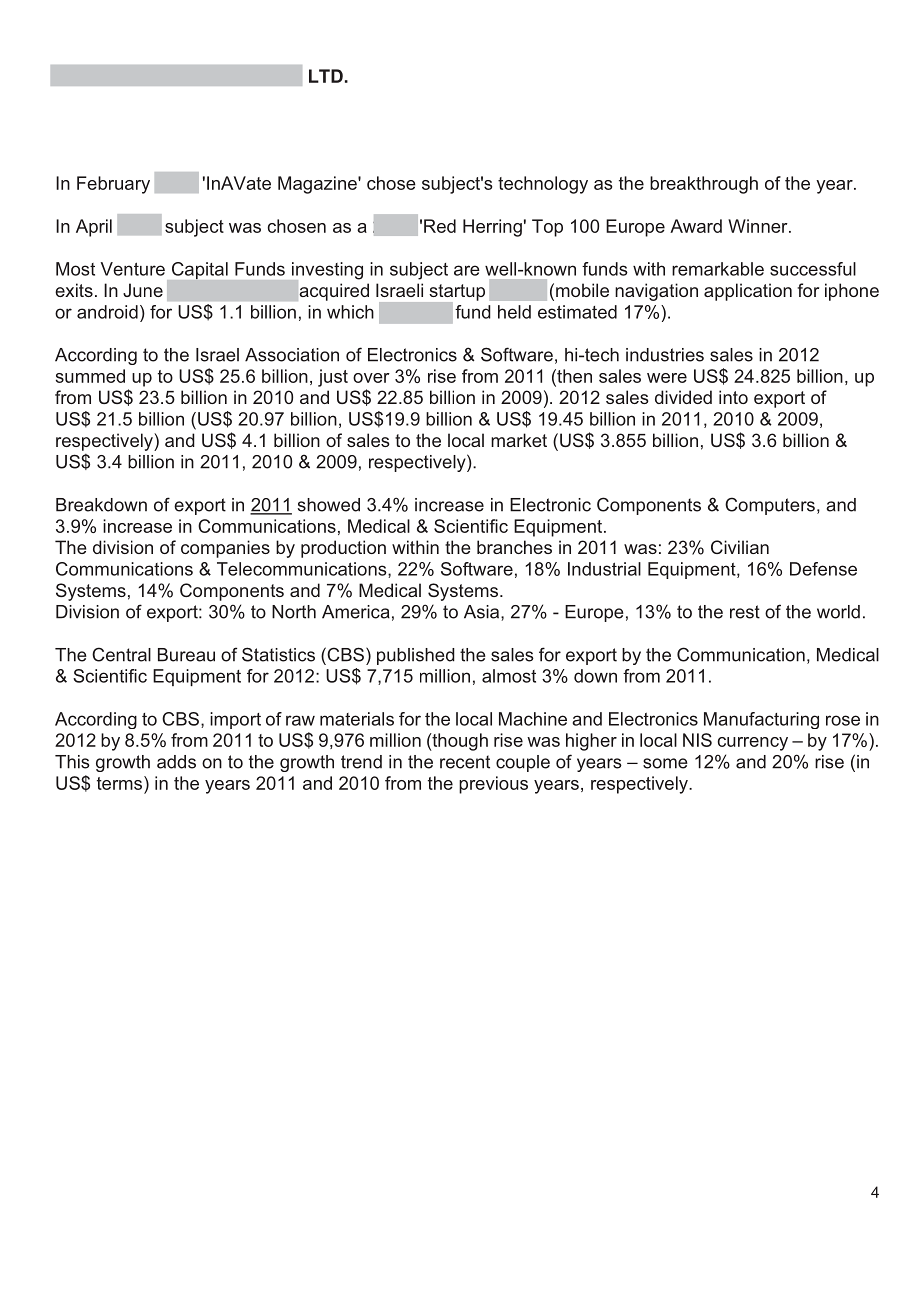  What do you see at coordinates (748, 292) in the screenshot?
I see `application` at bounding box center [748, 292].
